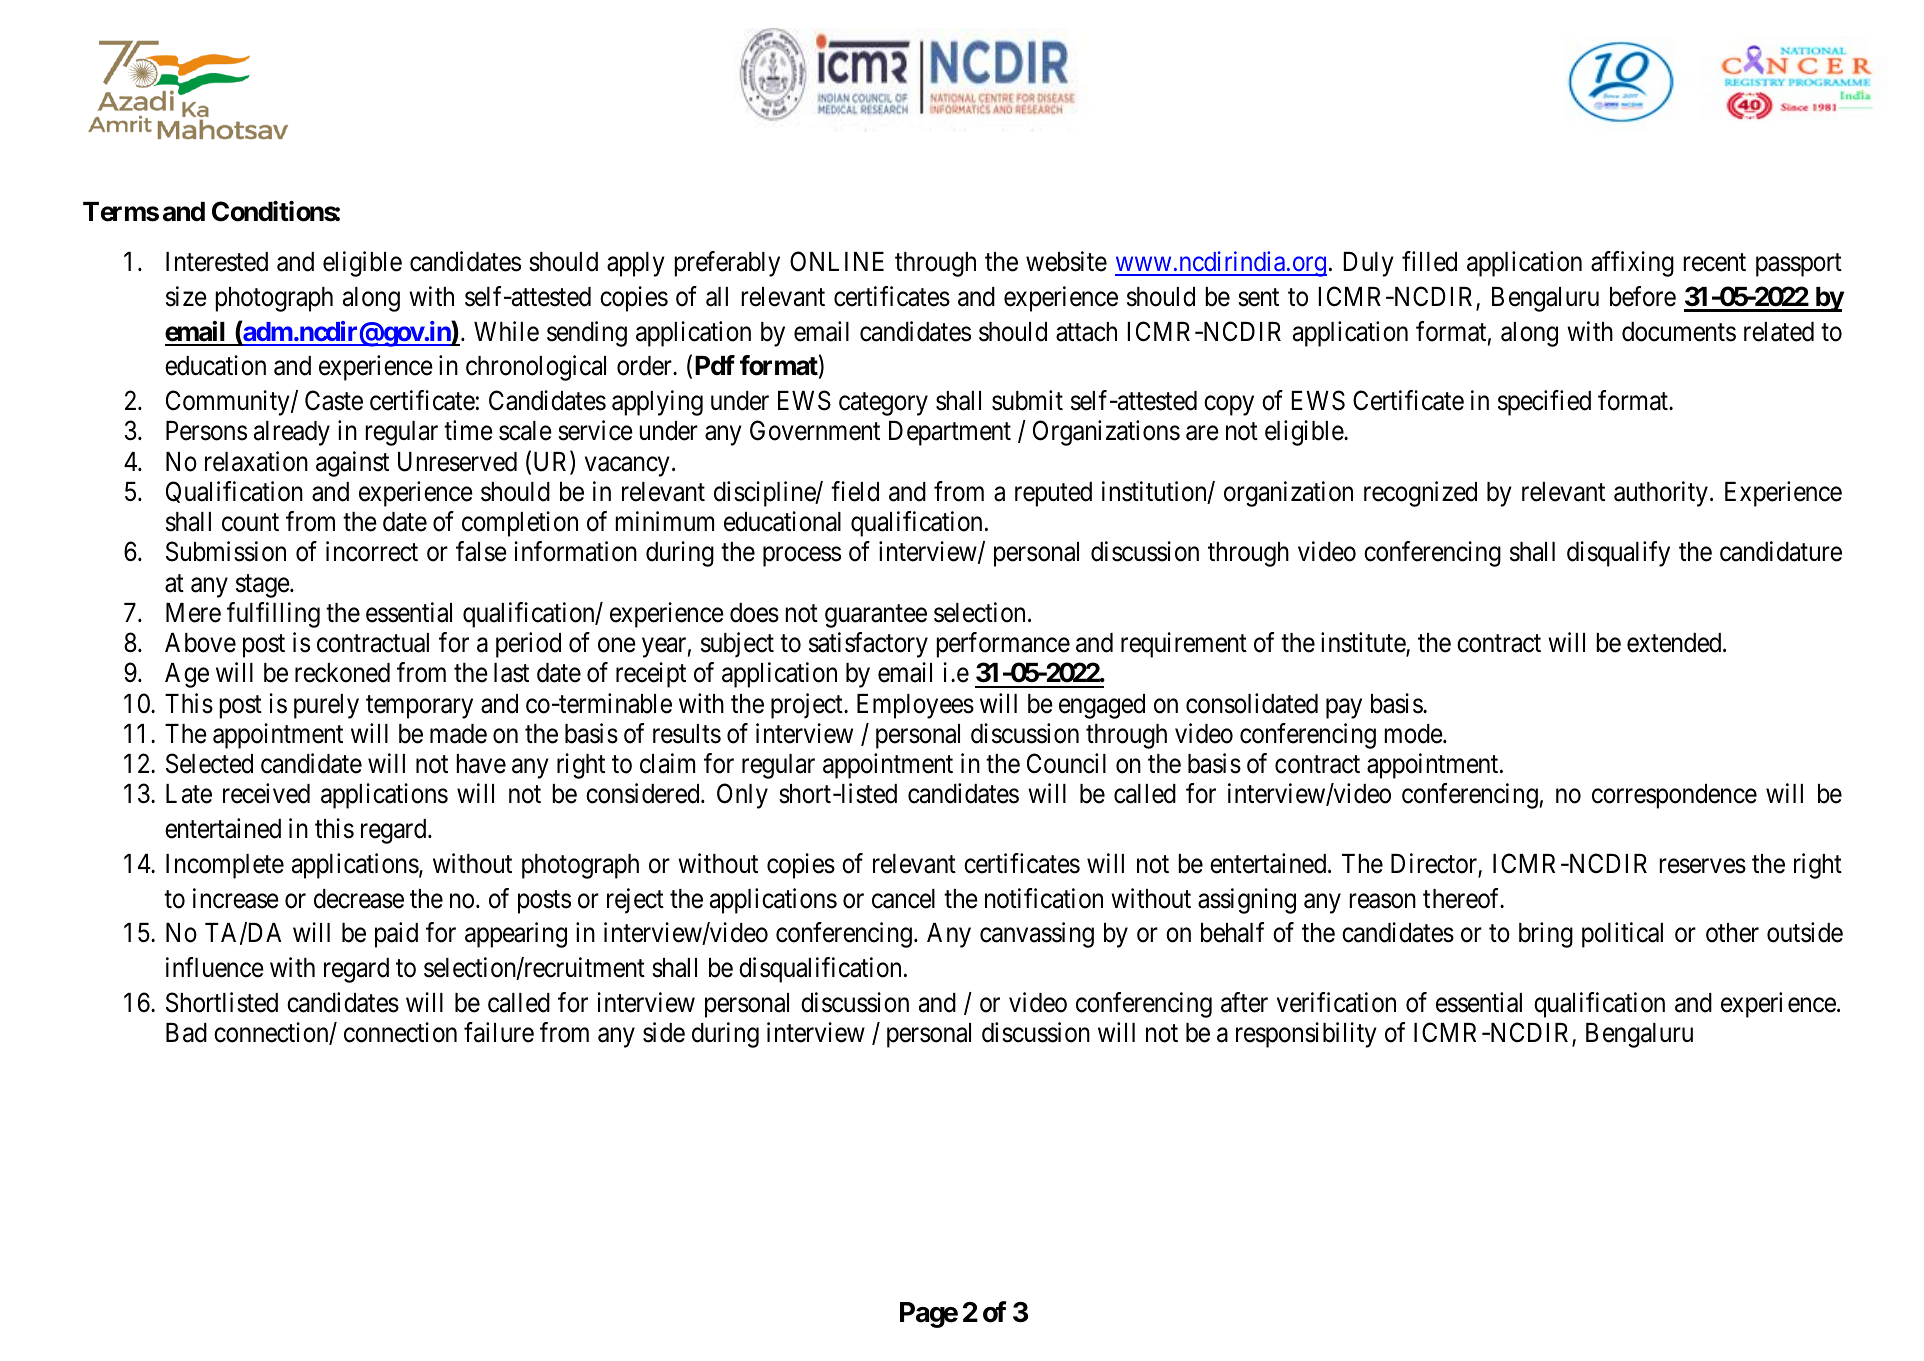  Describe the element at coordinates (372, 551) in the screenshot. I see `incorrect` at that location.
